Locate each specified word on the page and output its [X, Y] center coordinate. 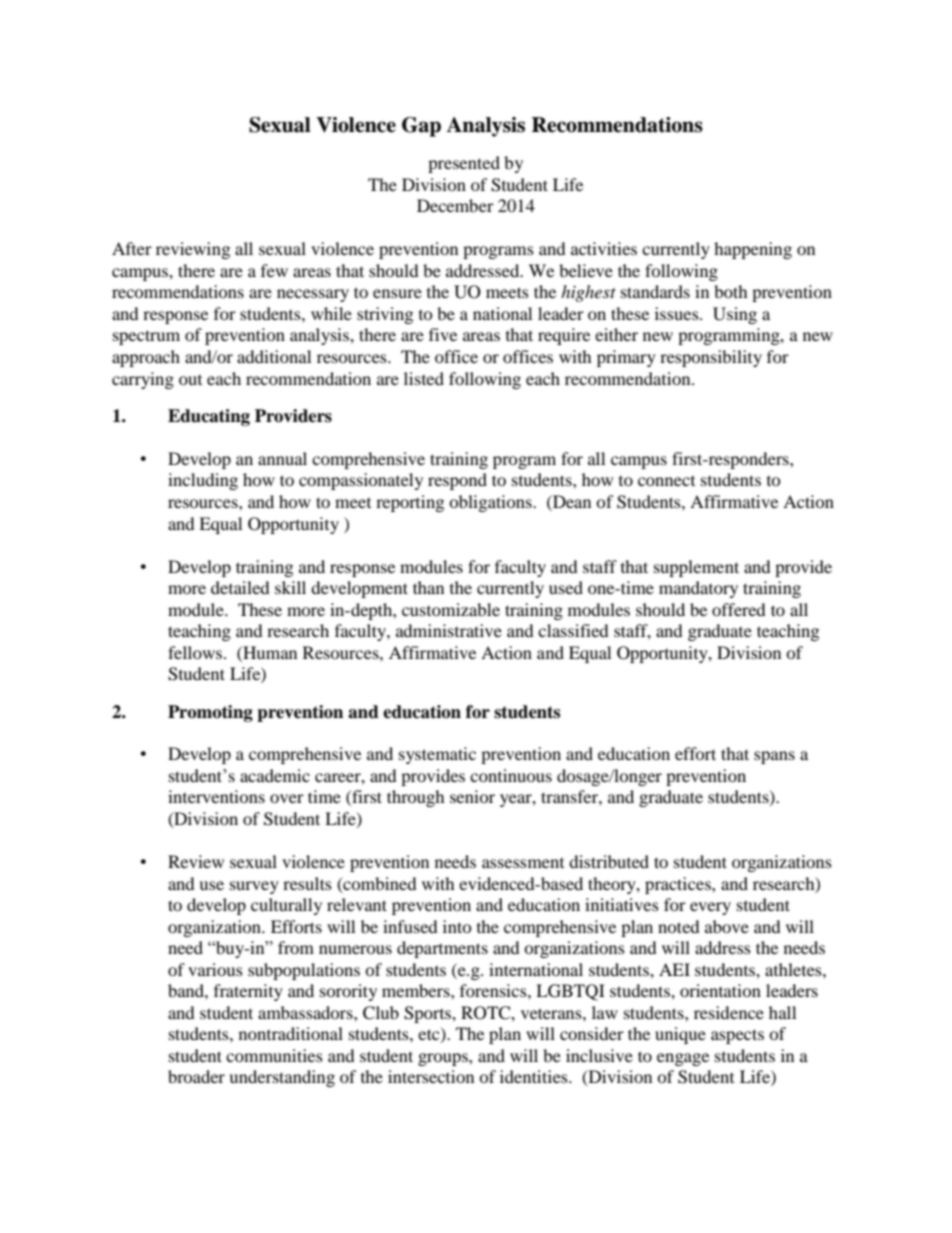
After [132, 248]
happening [753, 250]
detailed [240, 587]
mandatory [698, 589]
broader [196, 1076]
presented [464, 164]
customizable [451, 609]
